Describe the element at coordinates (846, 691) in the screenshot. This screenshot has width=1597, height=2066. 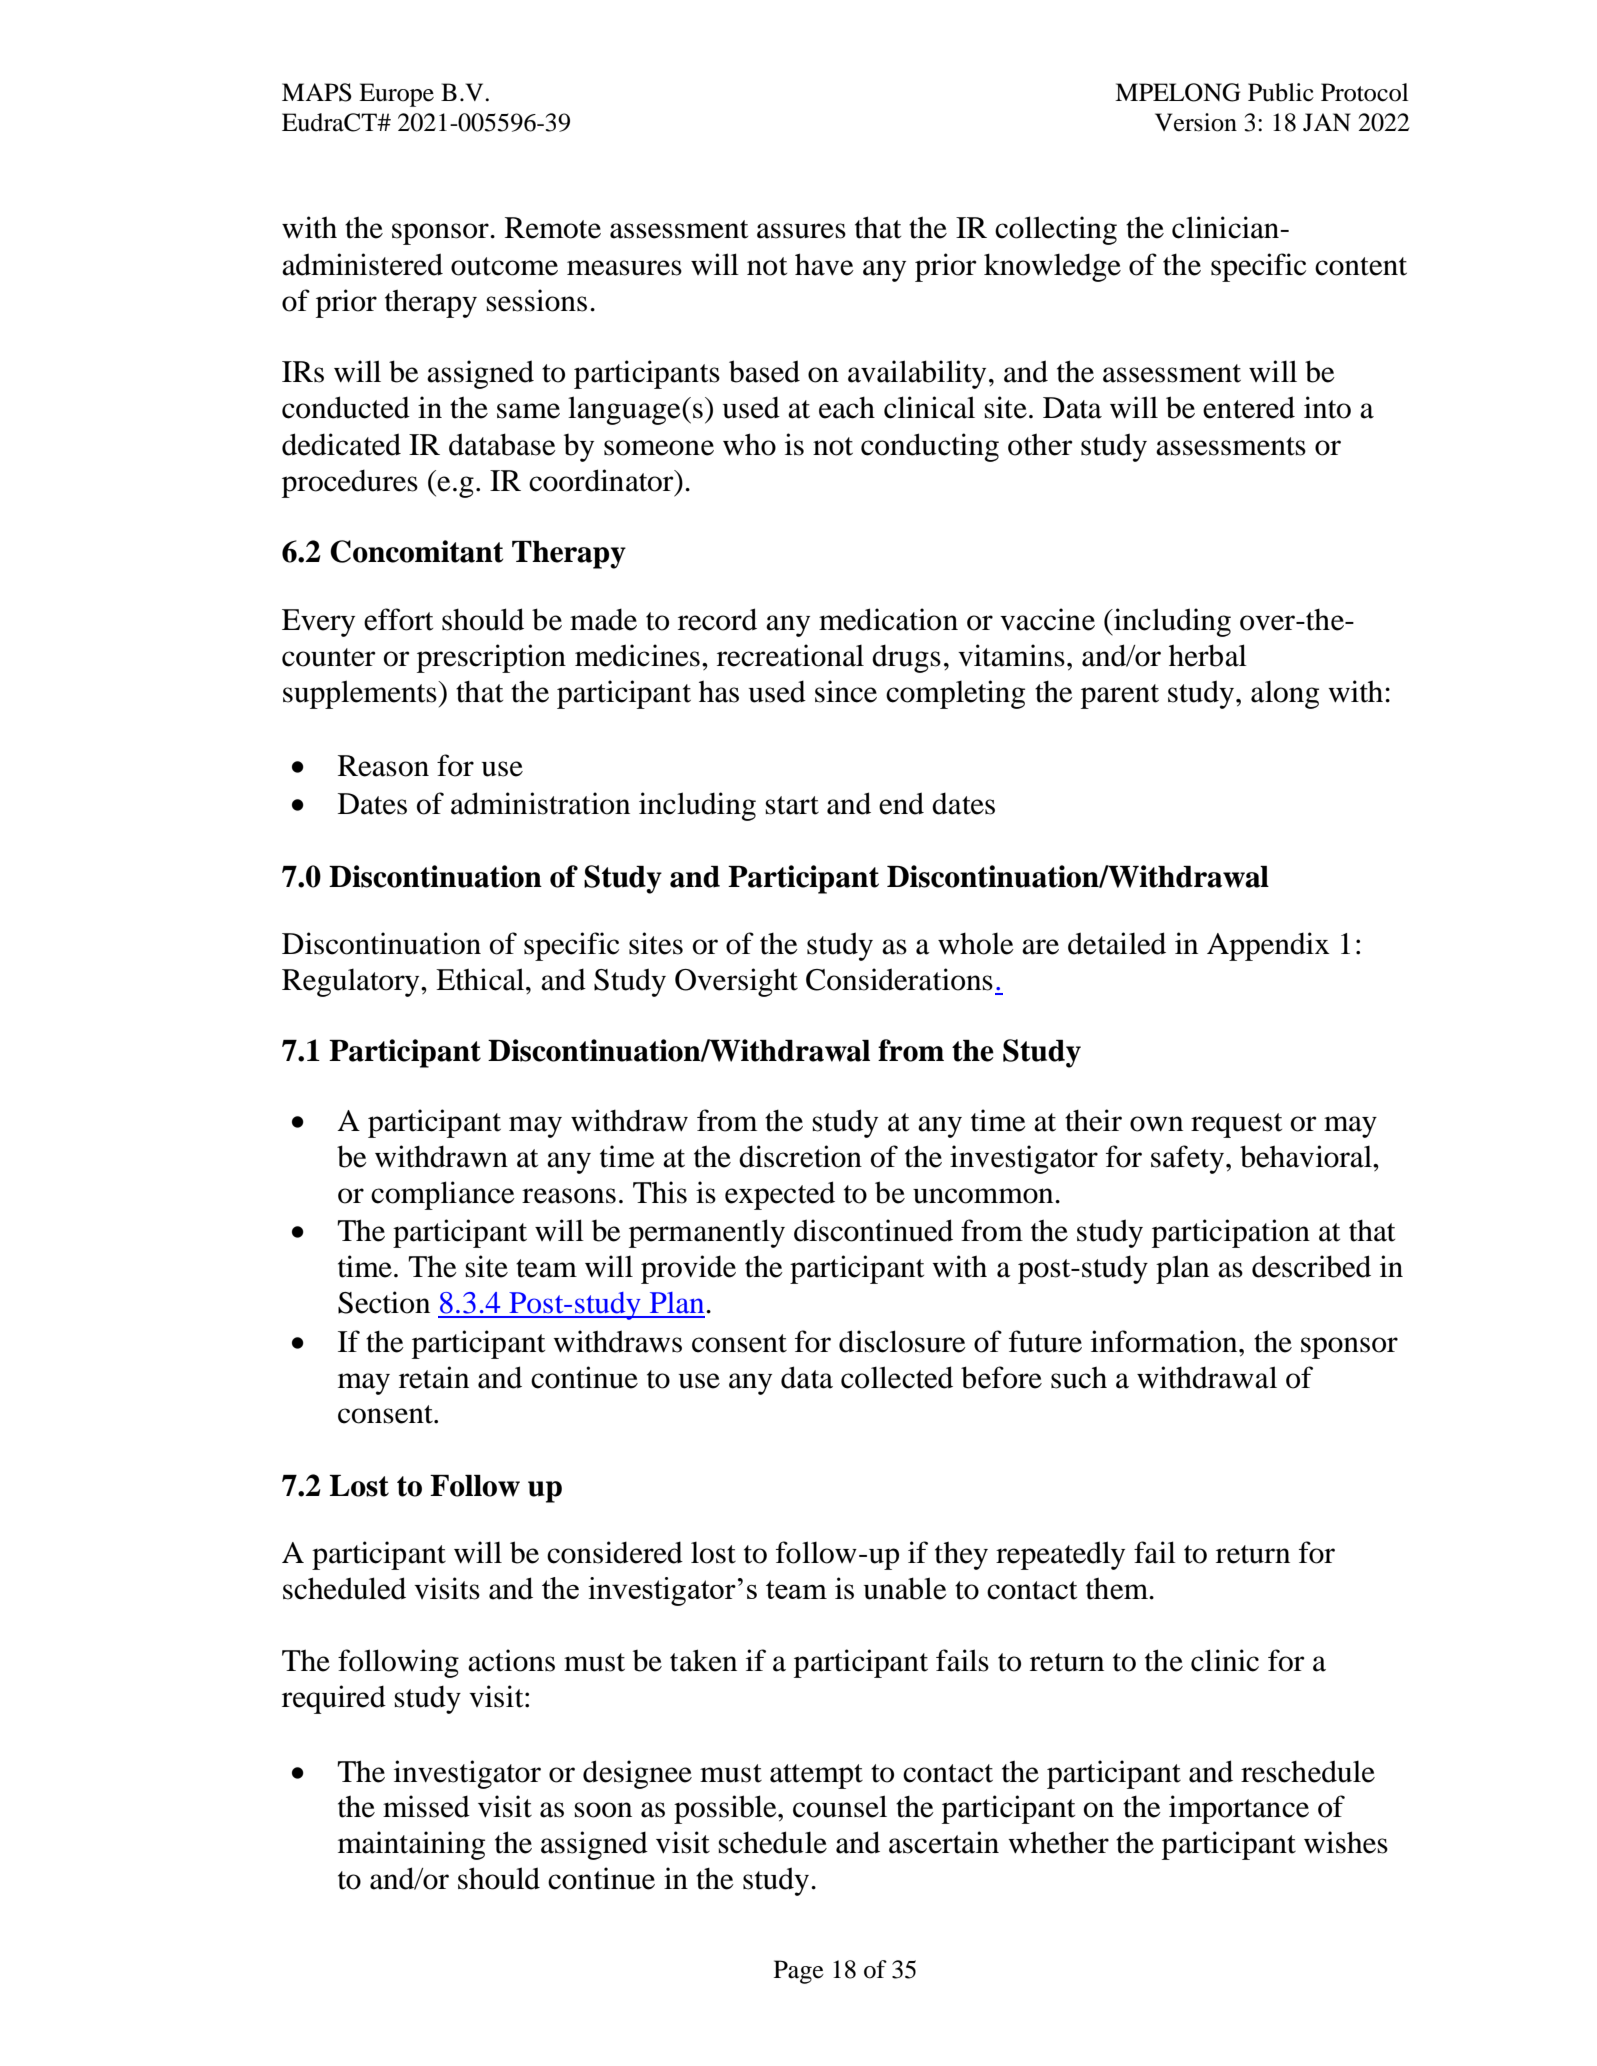
I see `since` at that location.
